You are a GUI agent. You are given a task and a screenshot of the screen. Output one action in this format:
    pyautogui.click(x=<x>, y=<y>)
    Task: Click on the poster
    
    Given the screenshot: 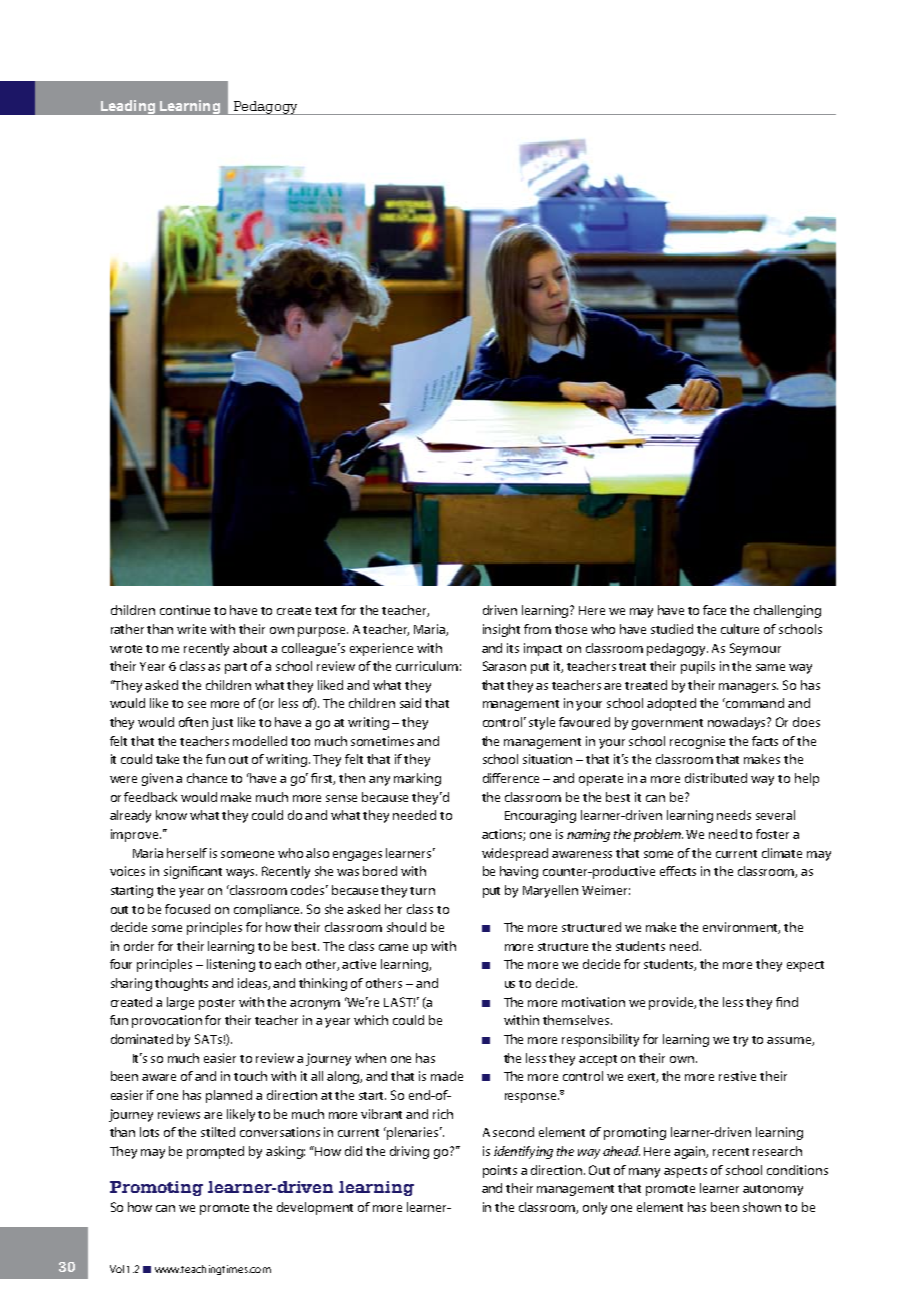 What is the action you would take?
    pyautogui.click(x=217, y=1004)
